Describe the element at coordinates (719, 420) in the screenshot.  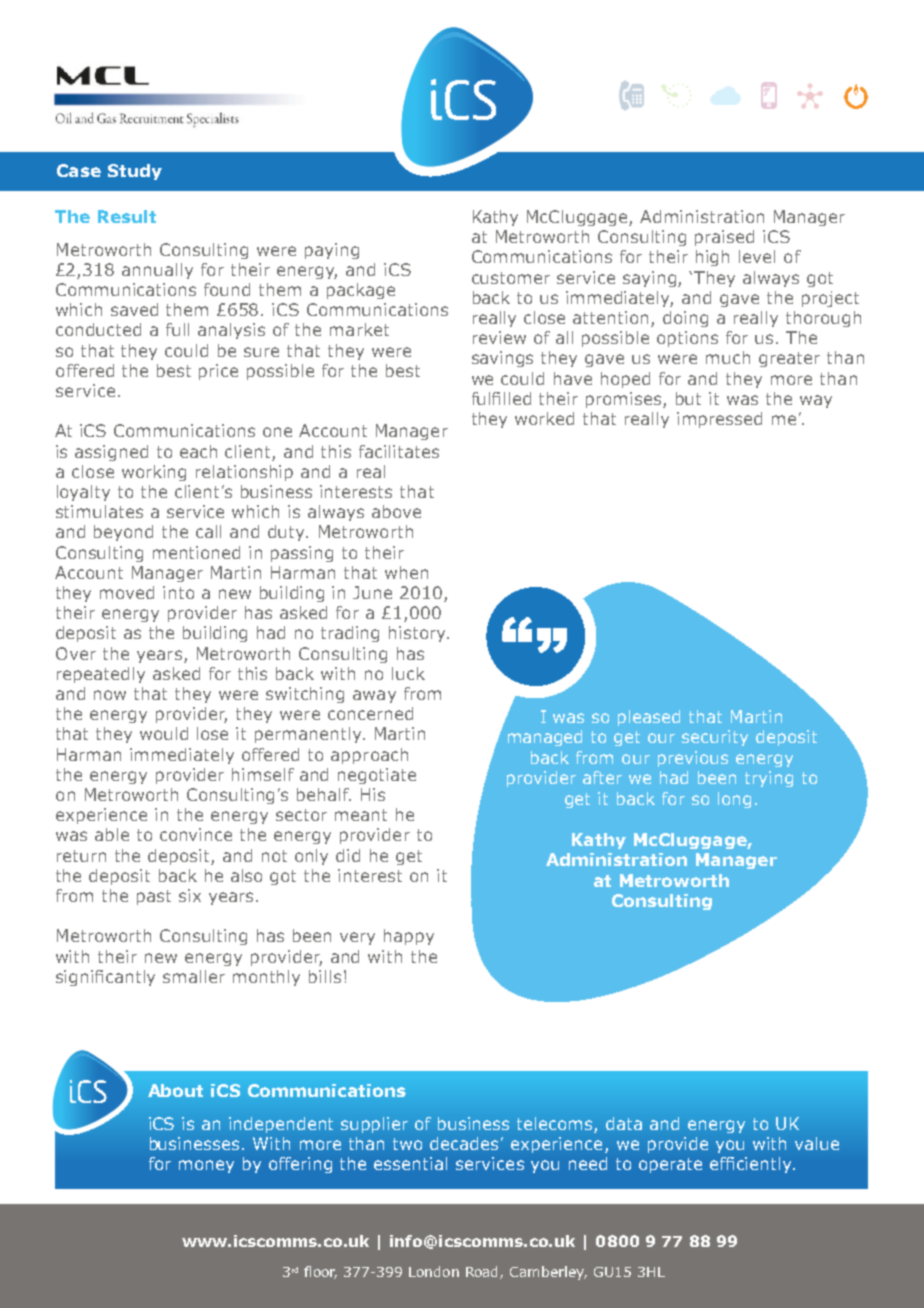
I see `impressed` at that location.
